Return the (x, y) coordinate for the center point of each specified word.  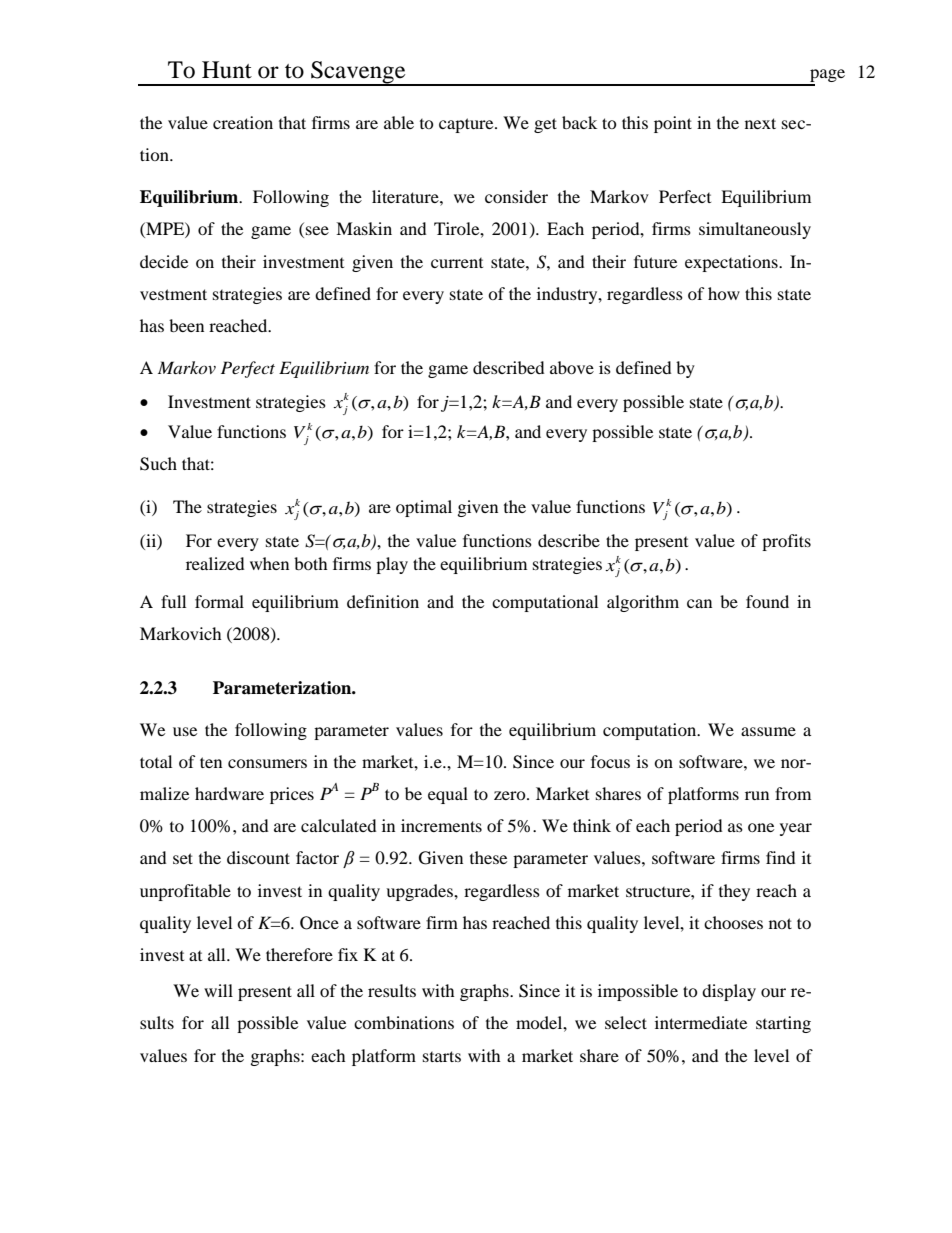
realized (215, 563)
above (572, 367)
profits (786, 542)
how (724, 293)
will (218, 990)
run (757, 795)
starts (442, 1056)
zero (511, 795)
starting (783, 1024)
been (186, 325)
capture (467, 125)
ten (211, 762)
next (760, 123)
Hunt (227, 70)
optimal (424, 508)
